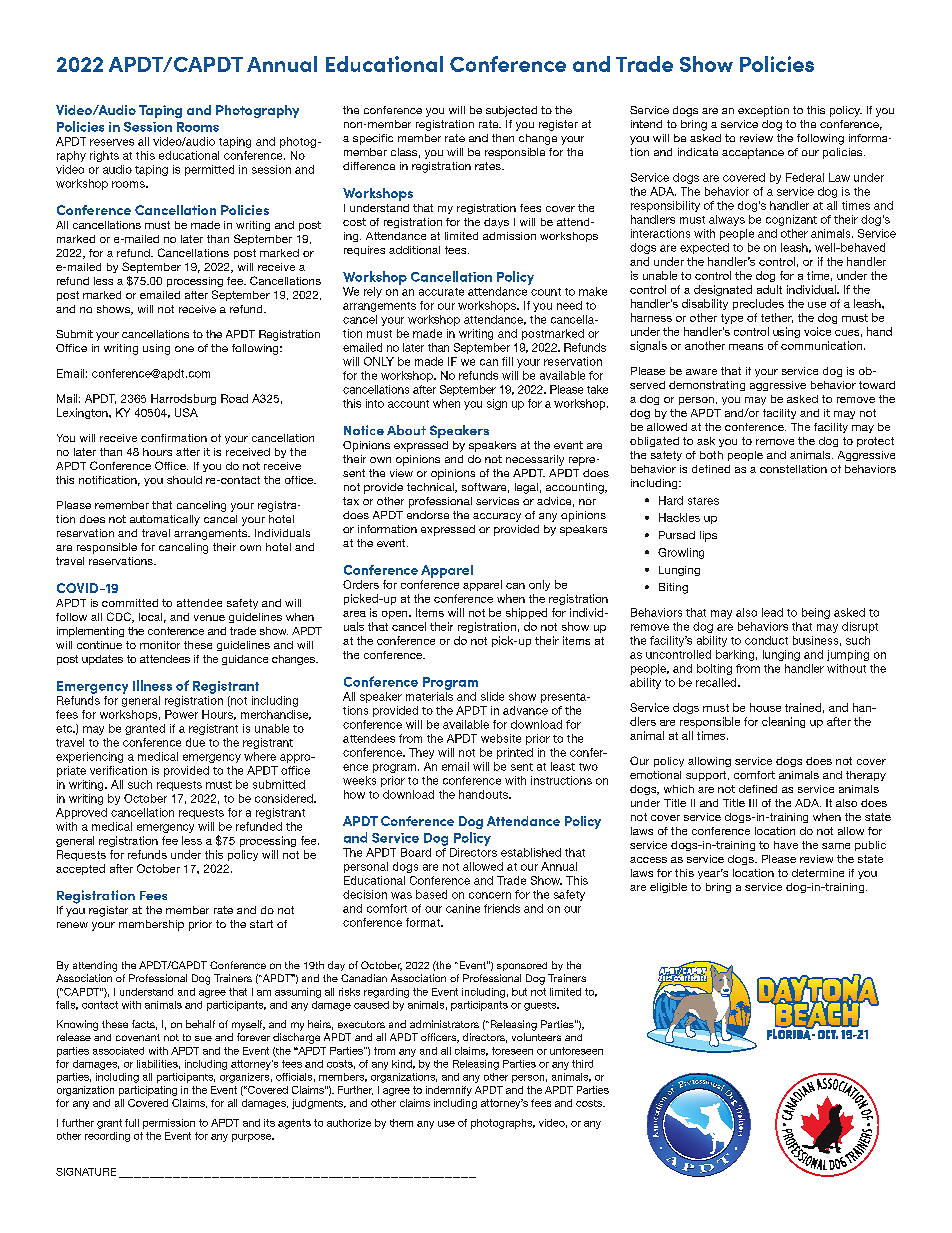 Image resolution: width=952 pixels, height=1233 pixels. What do you see at coordinates (169, 1124) in the page?
I see `permission` at bounding box center [169, 1124].
